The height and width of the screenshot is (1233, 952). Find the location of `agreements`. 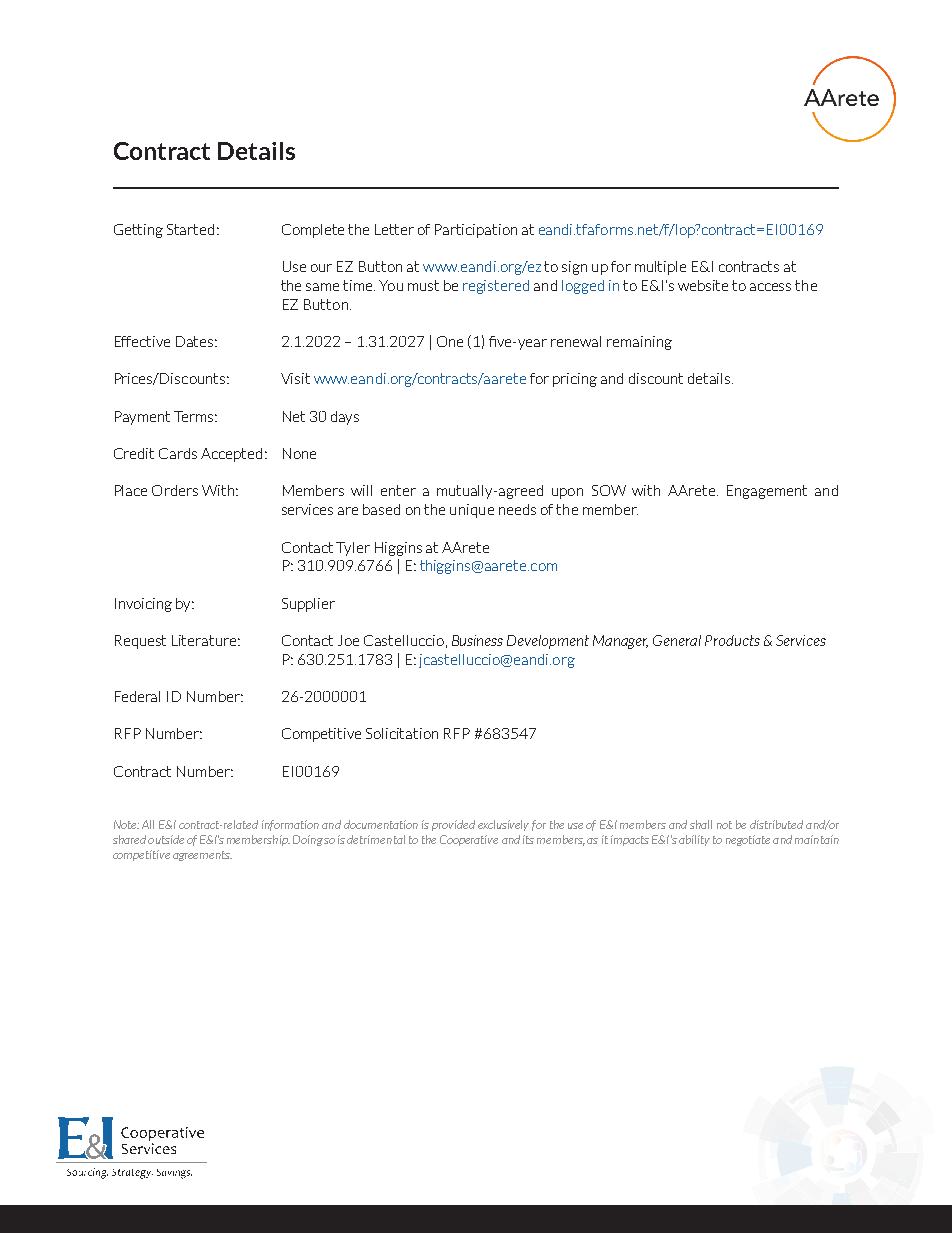

agreements is located at coordinates (202, 856).
